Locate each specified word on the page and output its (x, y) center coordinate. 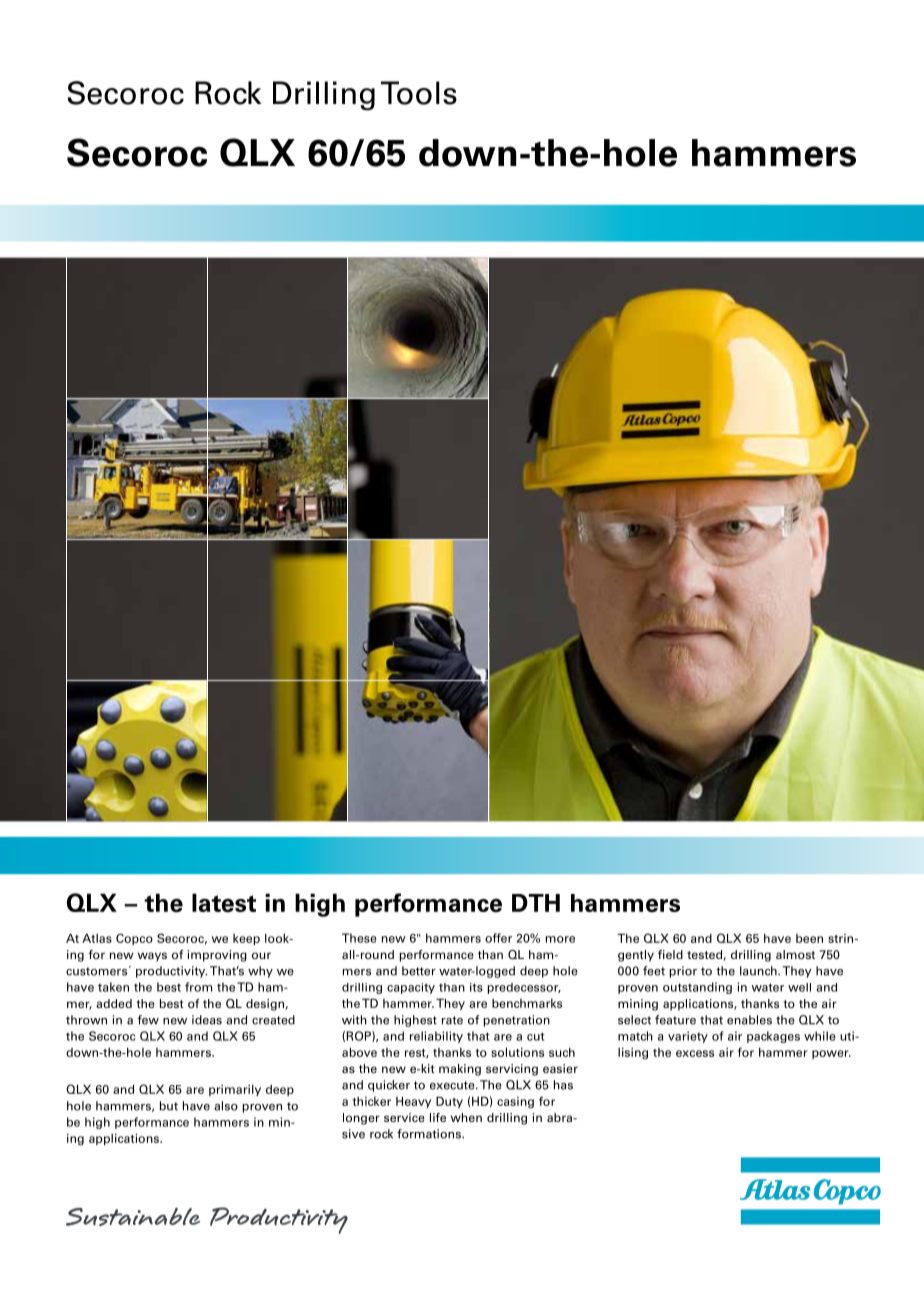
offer (498, 938)
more (560, 939)
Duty (449, 1102)
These (359, 938)
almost (795, 954)
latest (224, 903)
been (809, 938)
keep (246, 939)
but (169, 1106)
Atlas (97, 938)
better (419, 971)
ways (152, 957)
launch (759, 971)
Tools (419, 93)
